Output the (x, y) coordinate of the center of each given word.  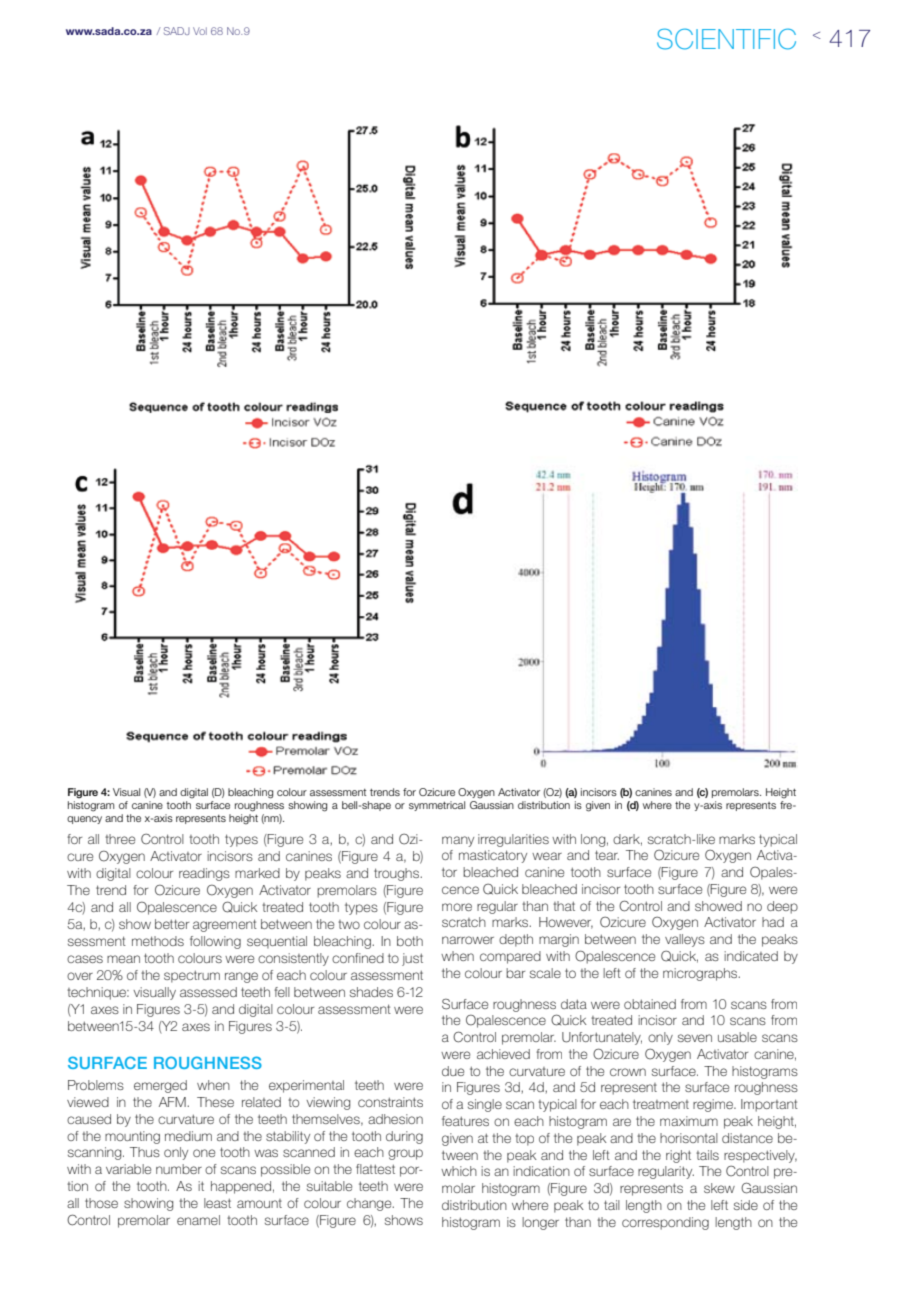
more (457, 907)
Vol (200, 31)
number (179, 1169)
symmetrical (437, 806)
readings (204, 874)
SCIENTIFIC (726, 39)
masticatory (493, 856)
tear (607, 855)
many (458, 841)
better (172, 924)
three (120, 839)
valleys (685, 940)
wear (547, 856)
